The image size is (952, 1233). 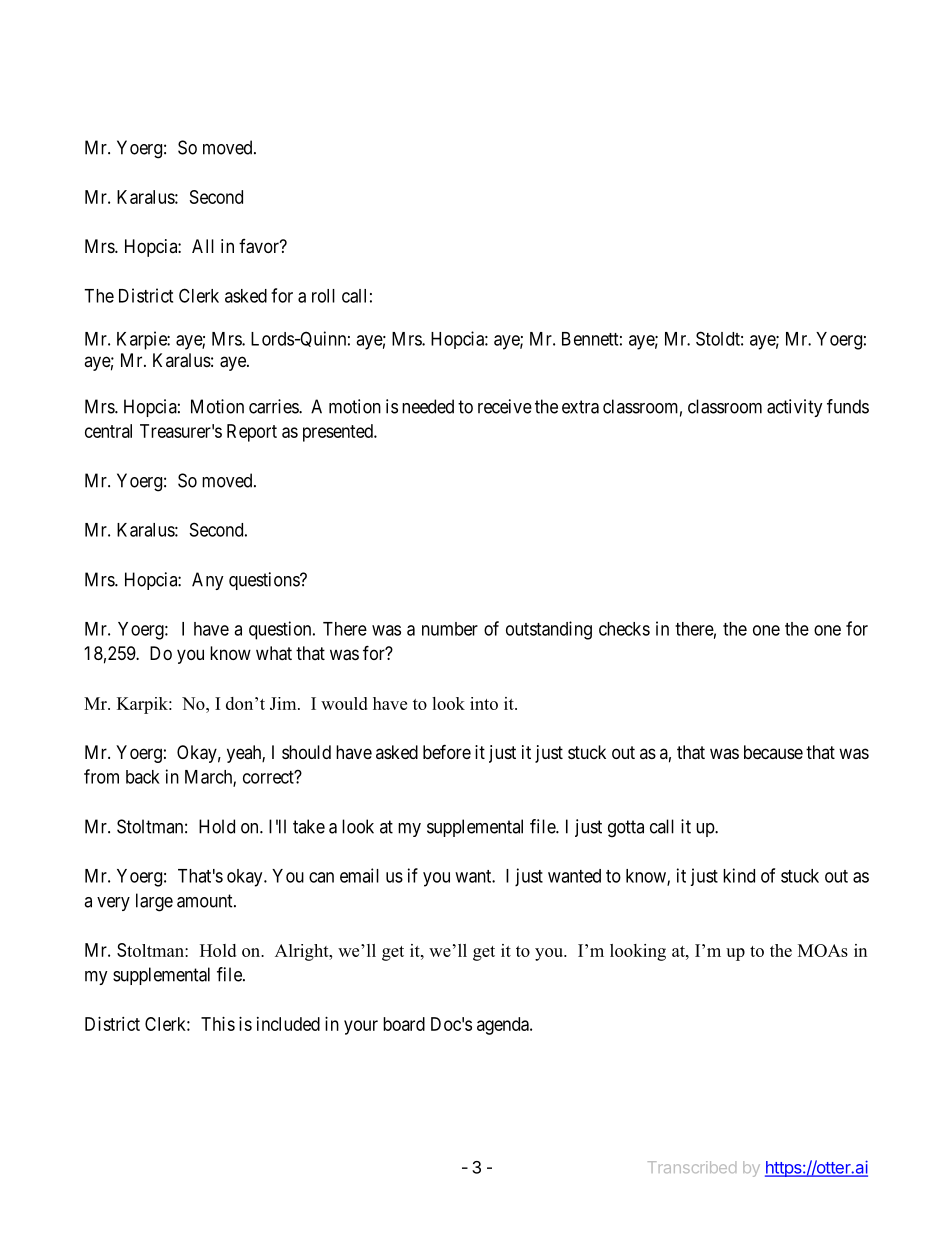 What do you see at coordinates (323, 296) in the screenshot?
I see `roll` at bounding box center [323, 296].
